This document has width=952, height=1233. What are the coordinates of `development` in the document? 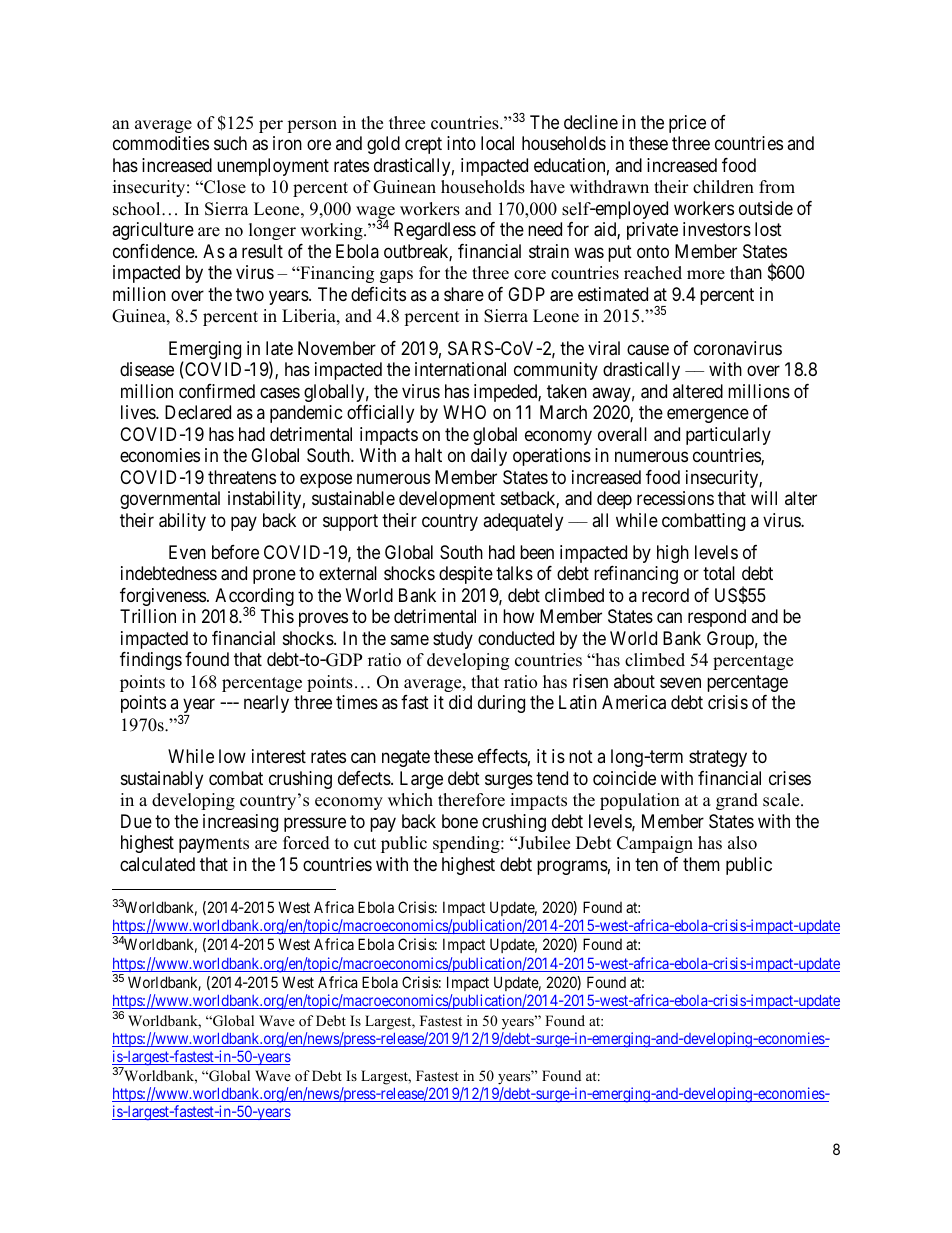 It's located at (447, 500).
